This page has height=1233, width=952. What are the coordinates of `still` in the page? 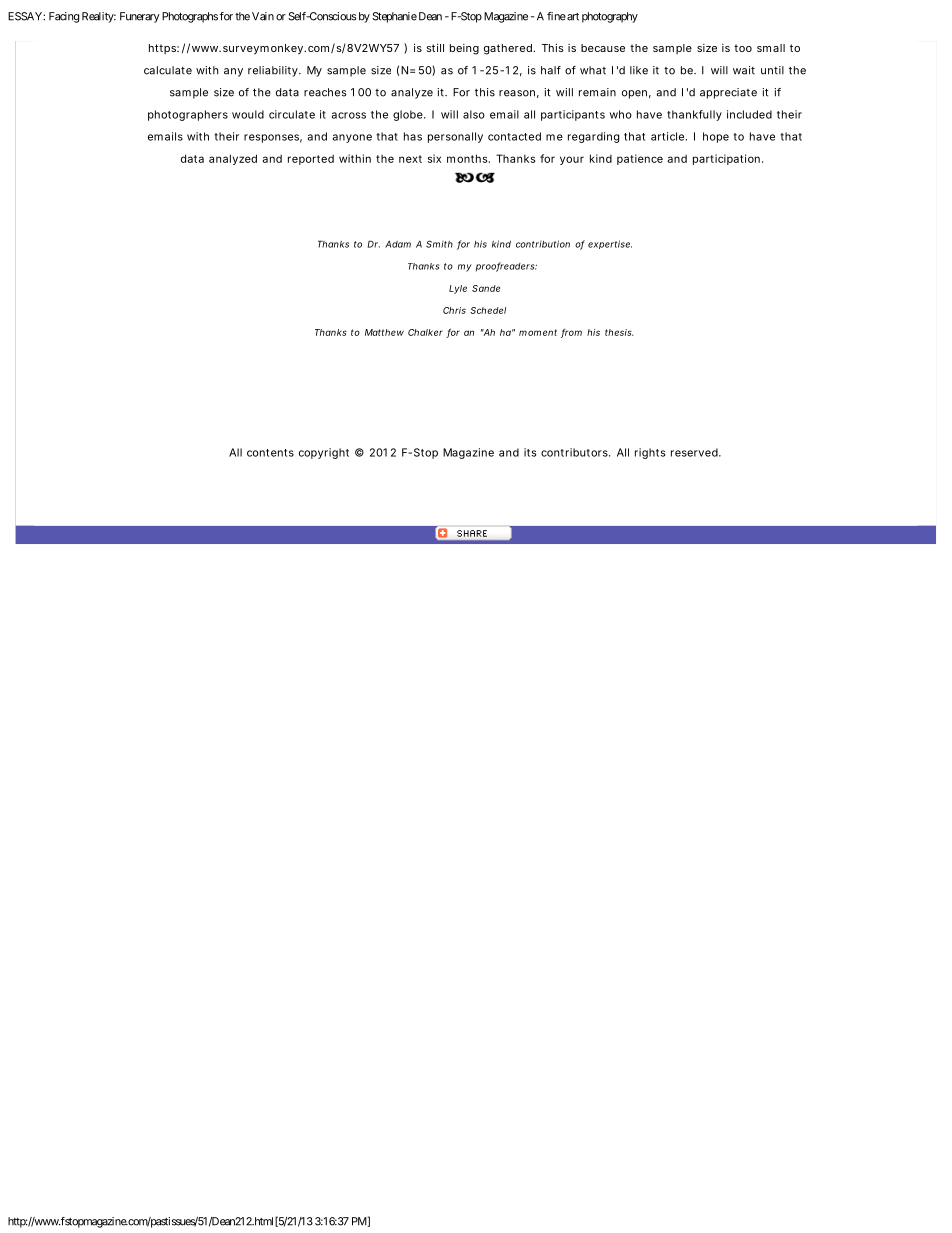 It's located at (435, 47).
